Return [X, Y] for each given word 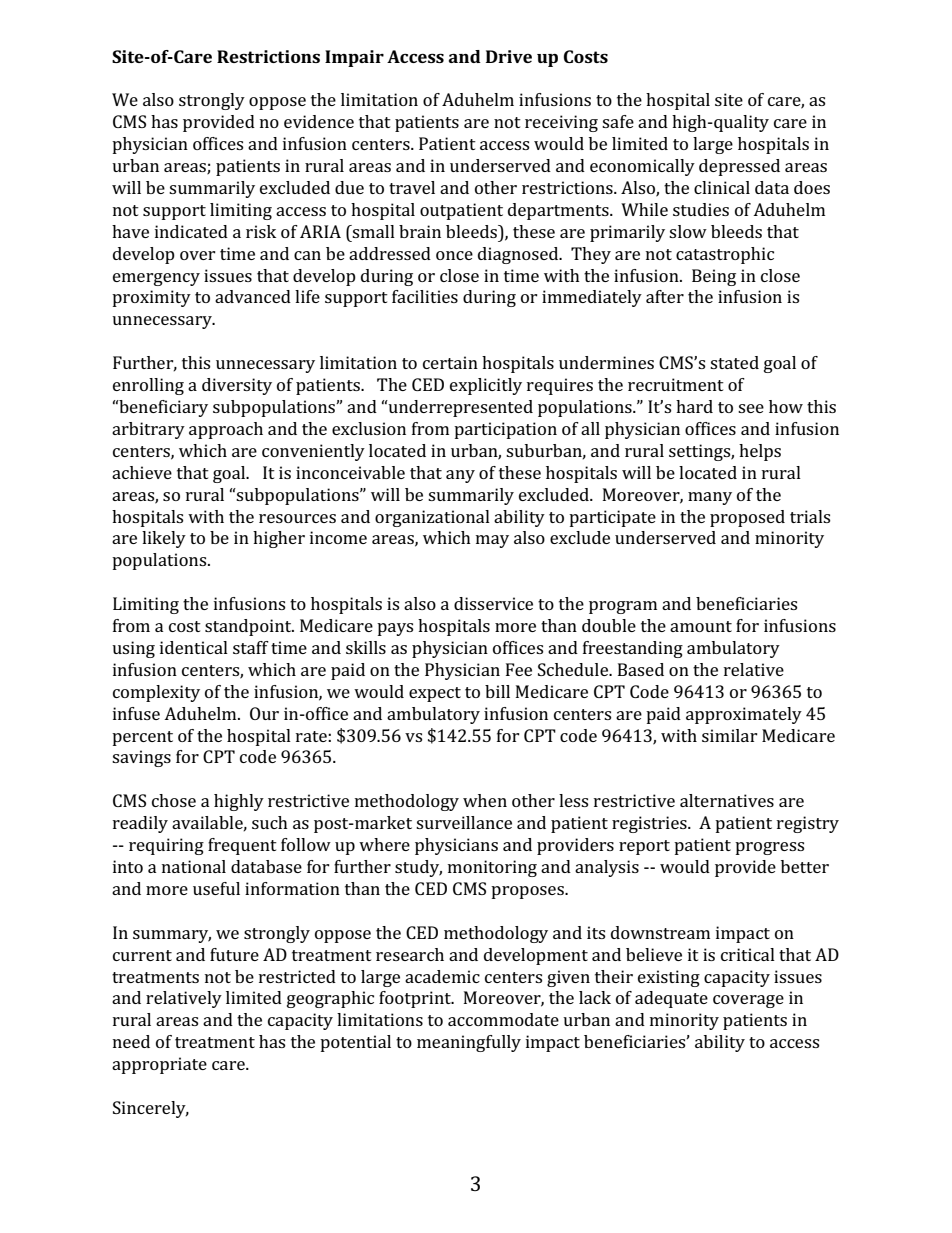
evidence [319, 121]
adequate [671, 999]
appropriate [159, 1065]
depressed [739, 167]
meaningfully [469, 1043]
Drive [509, 56]
